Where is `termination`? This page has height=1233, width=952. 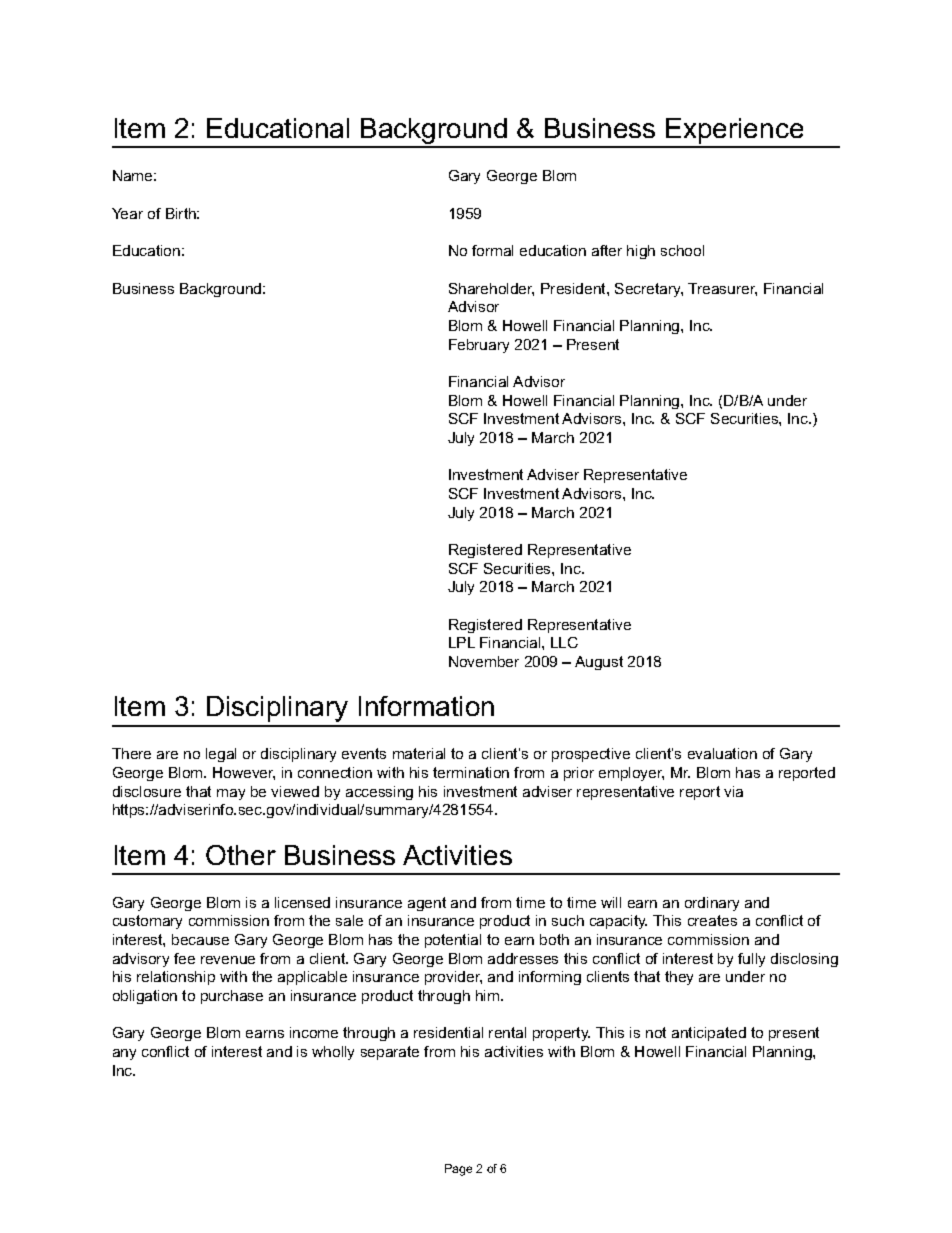 termination is located at coordinates (471, 772).
